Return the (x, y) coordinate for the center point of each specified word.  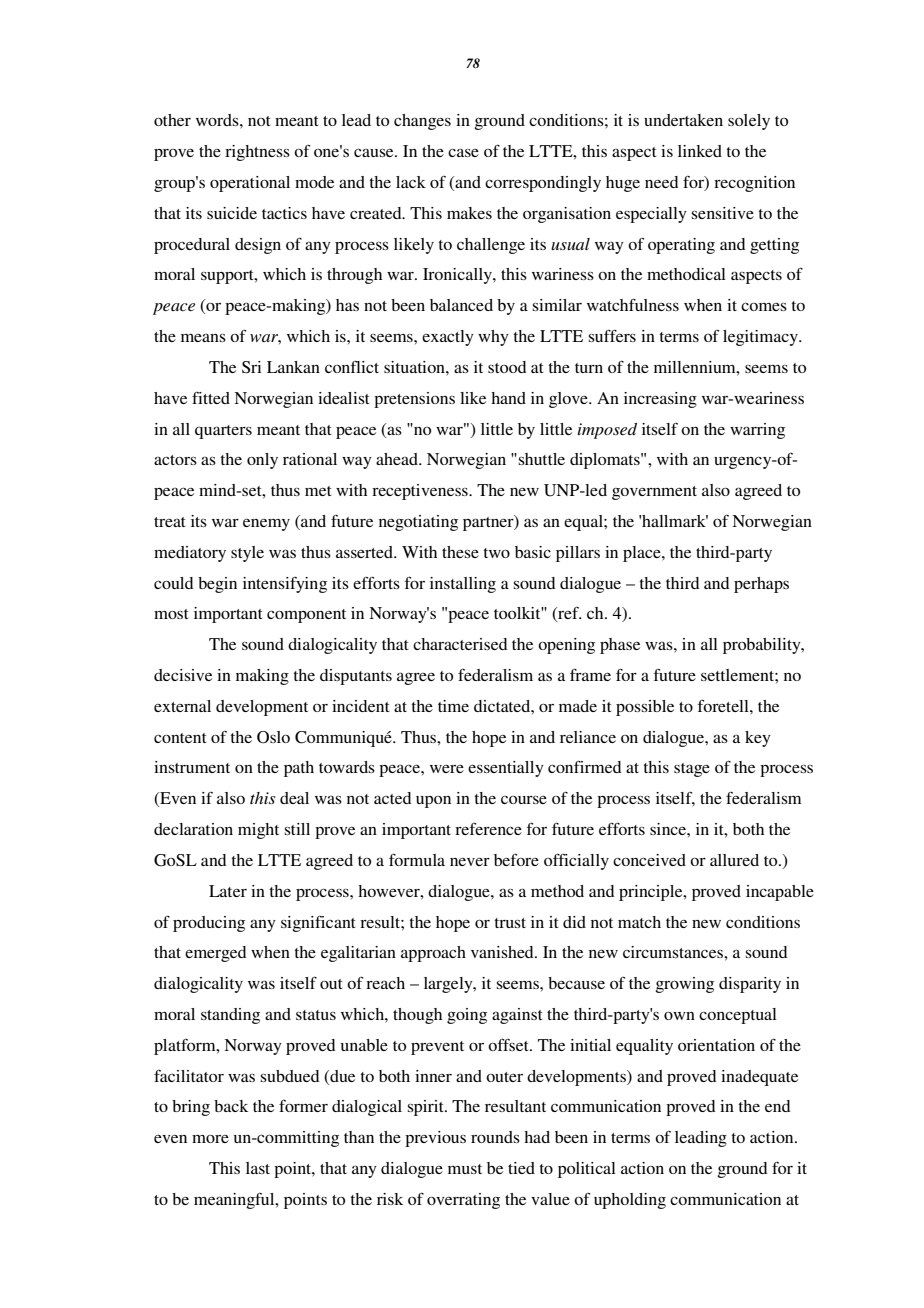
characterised (460, 644)
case (463, 152)
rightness (257, 153)
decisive (183, 675)
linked (700, 151)
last (258, 1168)
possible (645, 708)
